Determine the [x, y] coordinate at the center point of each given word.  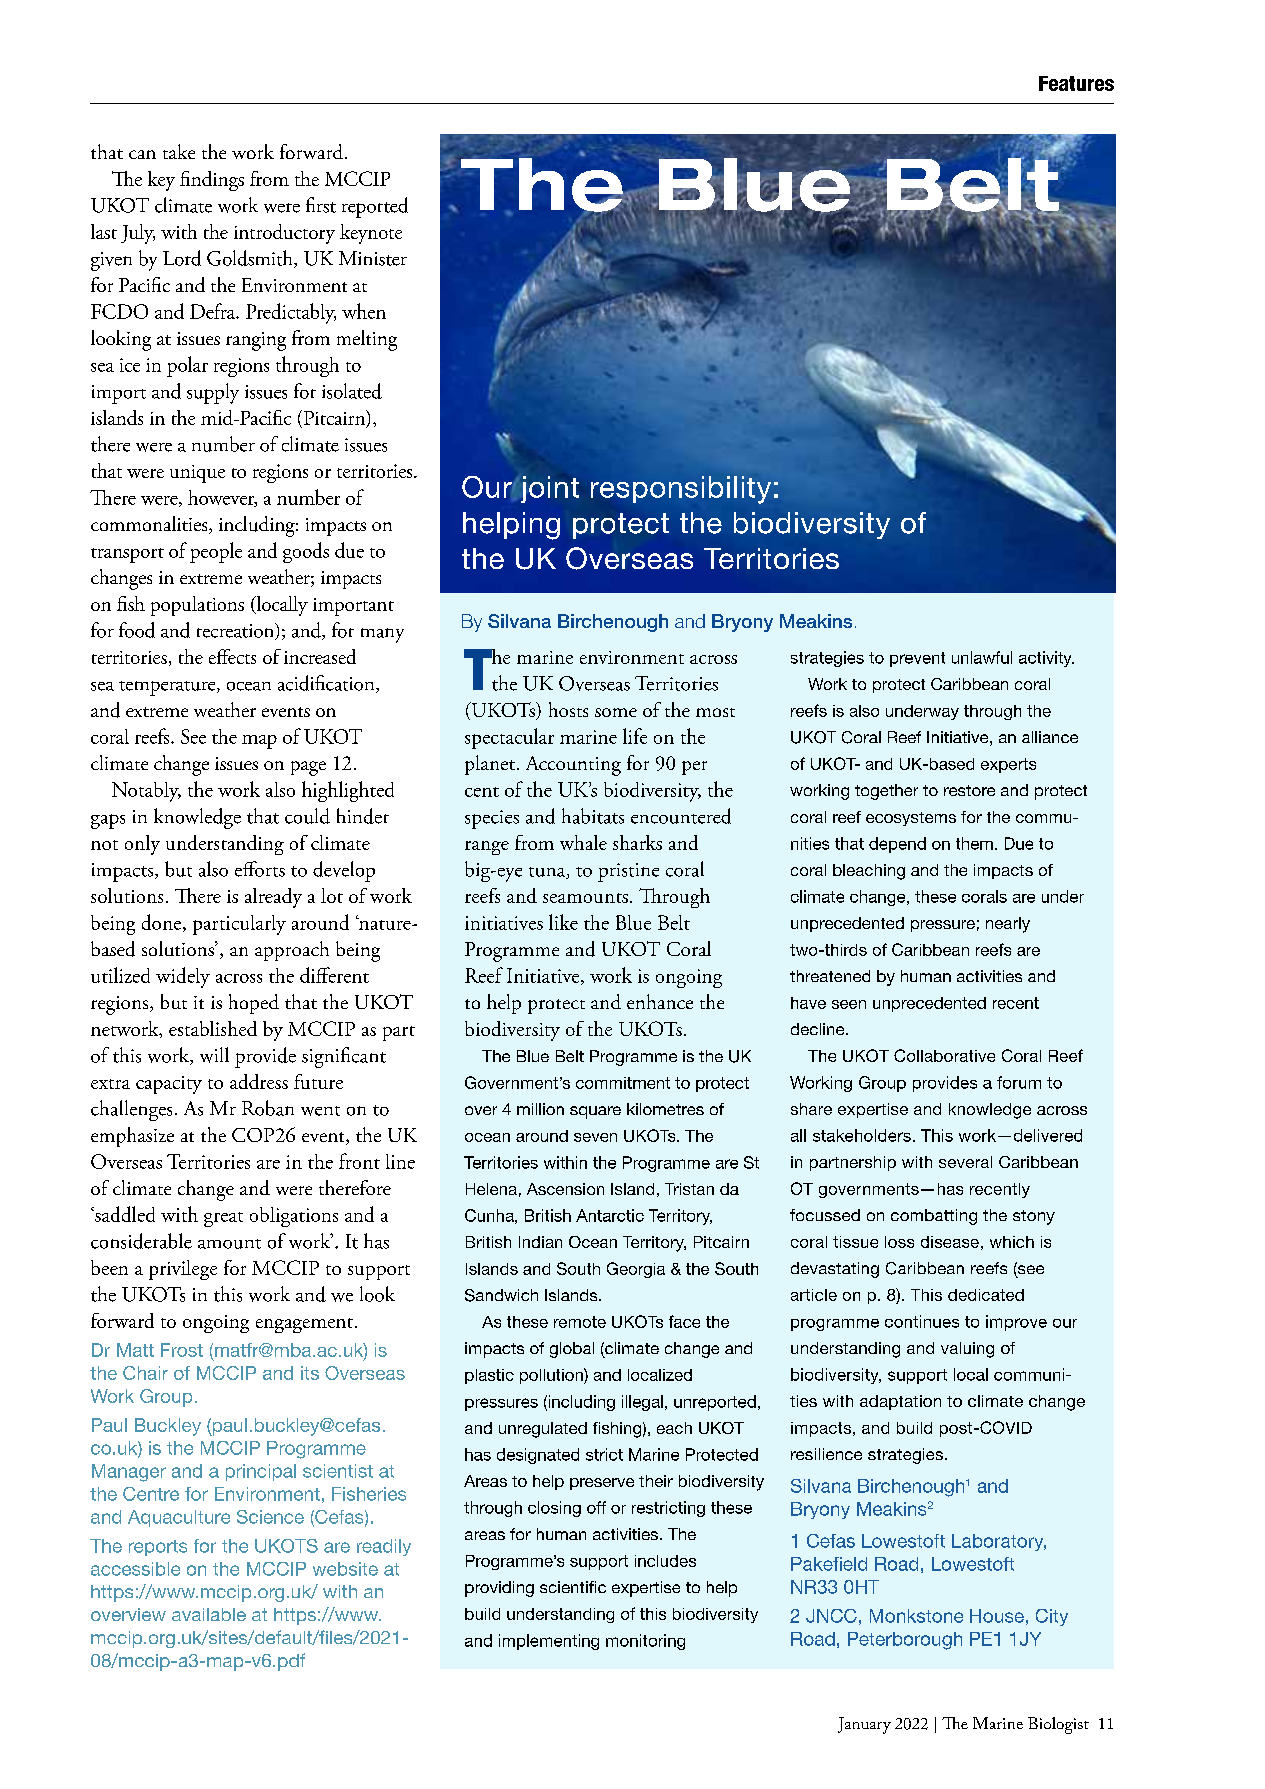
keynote [371, 234]
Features [1076, 83]
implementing [549, 1642]
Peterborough [905, 1641]
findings [212, 181]
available [209, 1614]
